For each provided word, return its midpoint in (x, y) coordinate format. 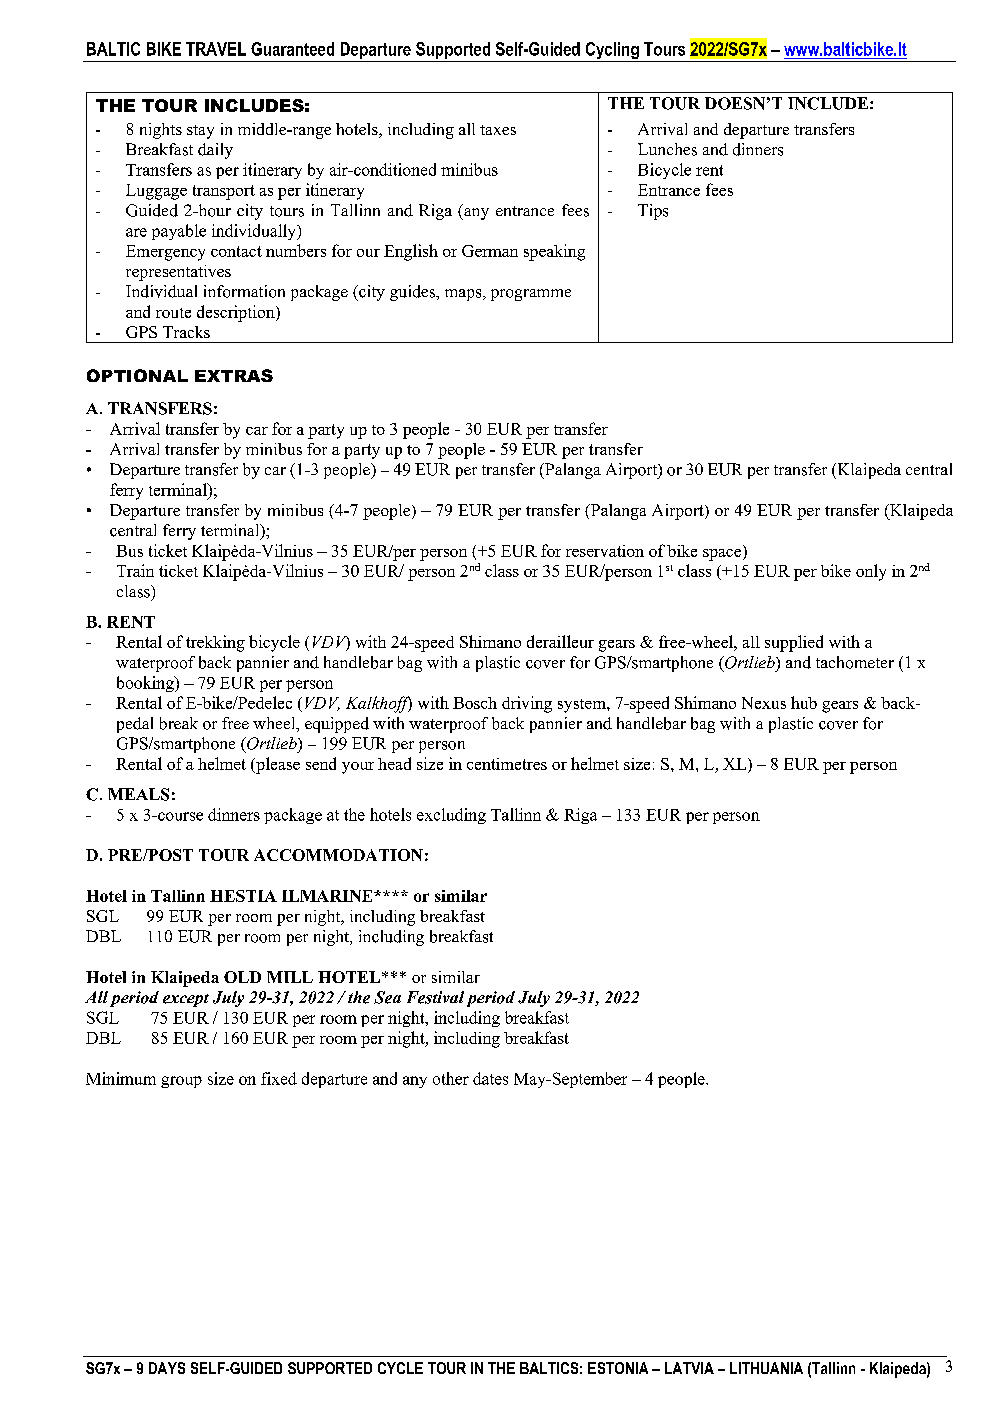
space (723, 555)
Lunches (667, 149)
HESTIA (243, 896)
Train (135, 570)
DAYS (167, 1368)
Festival (435, 997)
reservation (605, 551)
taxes (498, 130)
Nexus (764, 703)
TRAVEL (216, 49)
